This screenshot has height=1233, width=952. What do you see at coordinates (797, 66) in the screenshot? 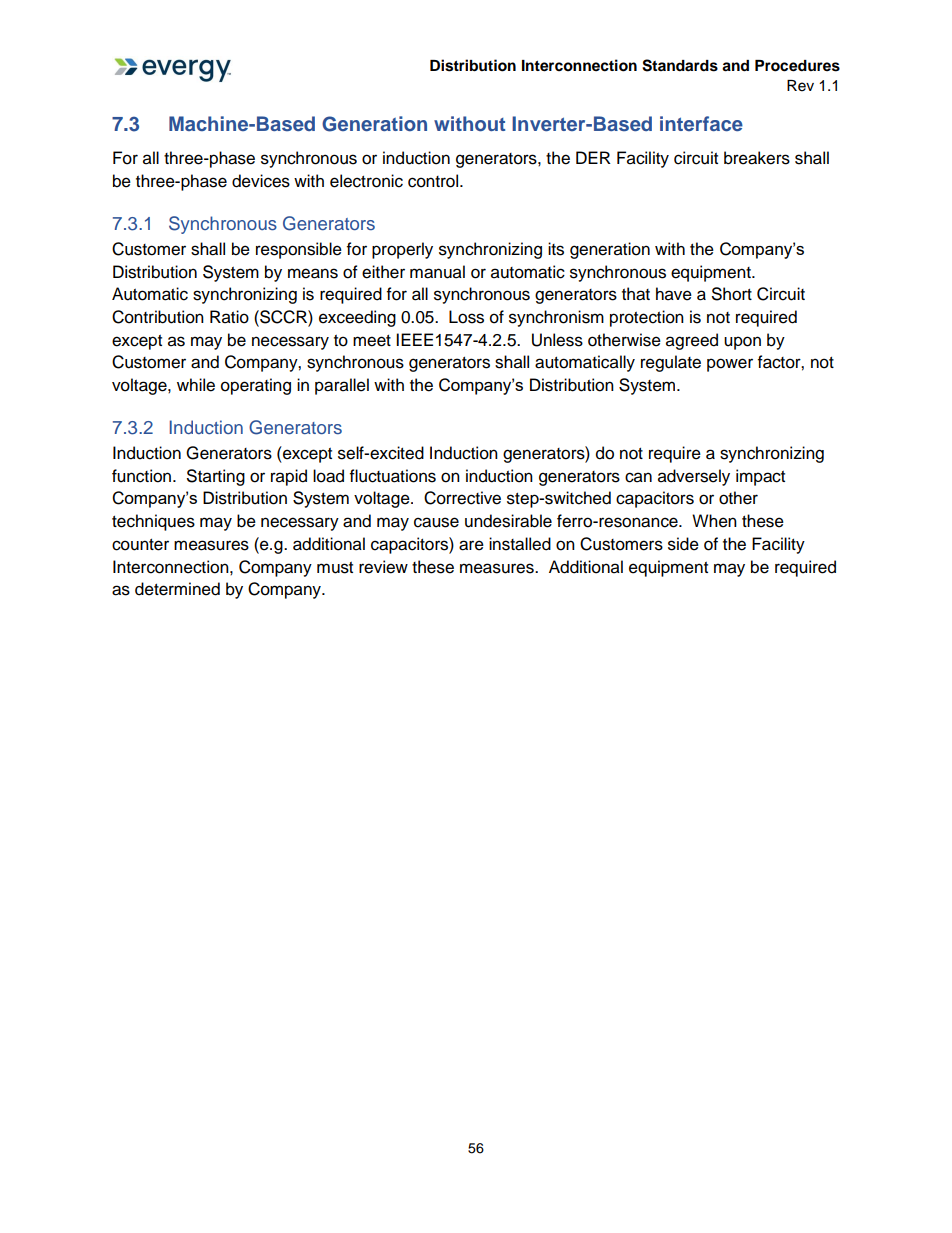
I see `Procedures` at bounding box center [797, 66].
